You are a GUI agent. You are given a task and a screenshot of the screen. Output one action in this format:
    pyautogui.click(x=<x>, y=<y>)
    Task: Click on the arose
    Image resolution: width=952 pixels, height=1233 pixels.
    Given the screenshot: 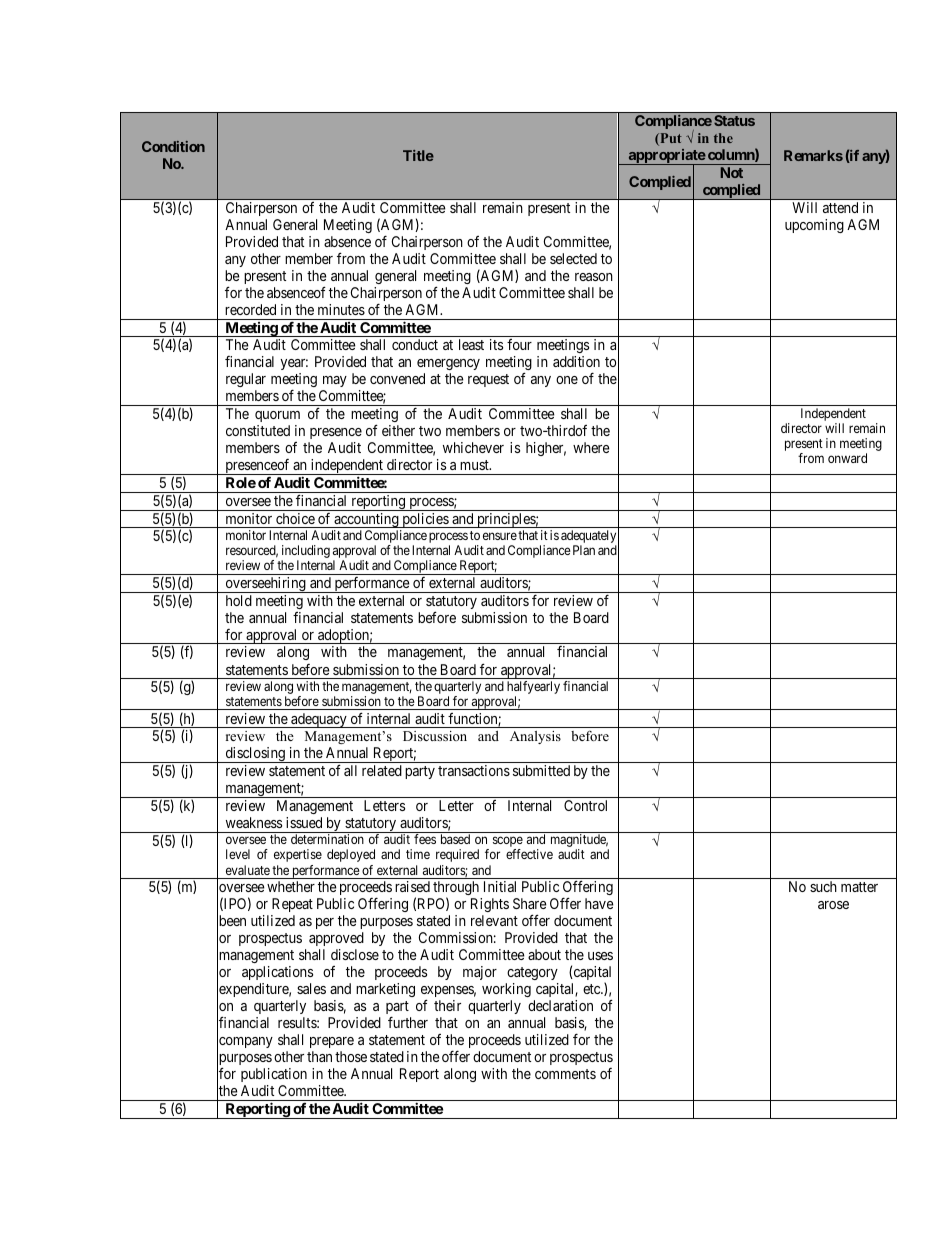 What is the action you would take?
    pyautogui.click(x=833, y=905)
